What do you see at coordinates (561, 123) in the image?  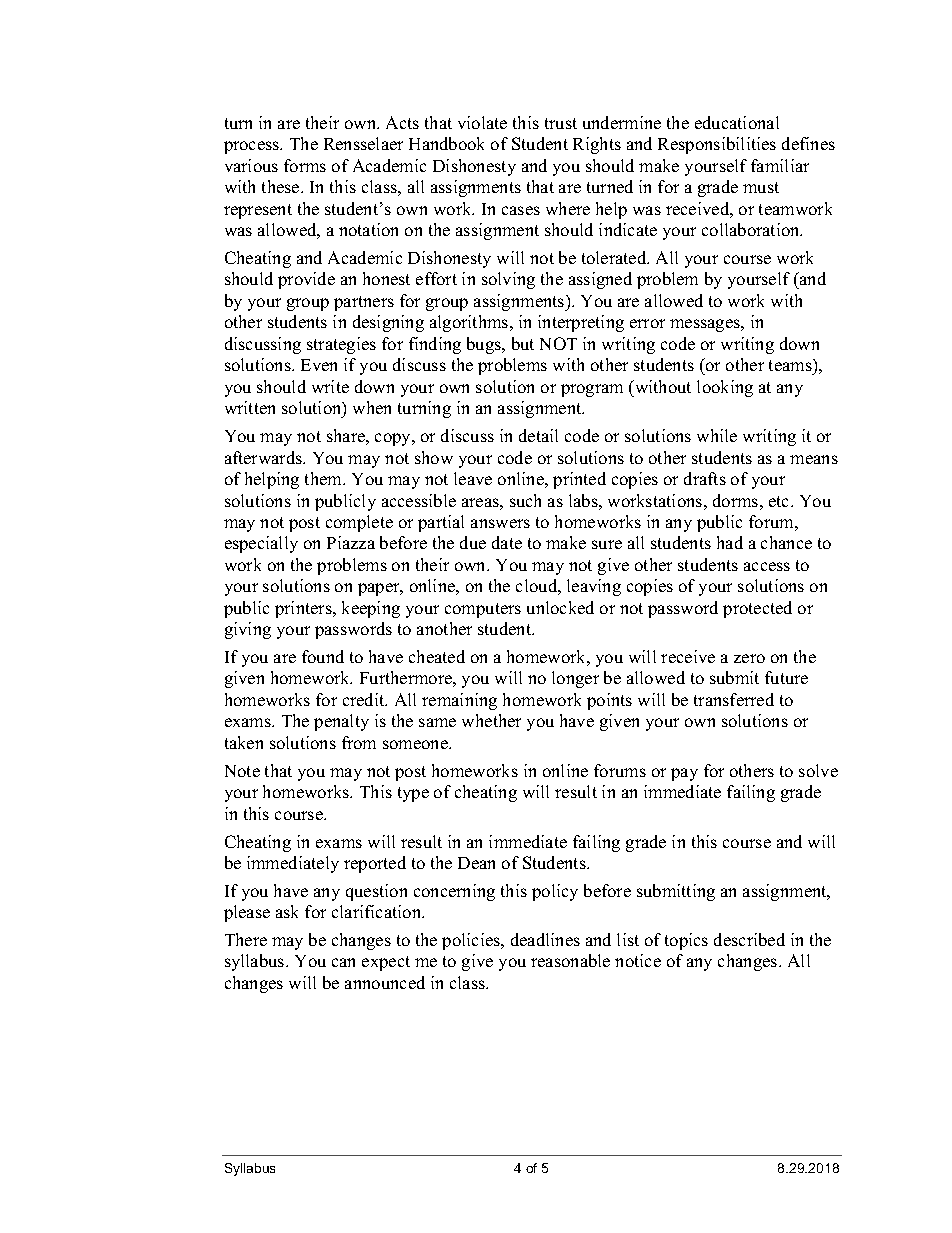 I see `trust` at bounding box center [561, 123].
